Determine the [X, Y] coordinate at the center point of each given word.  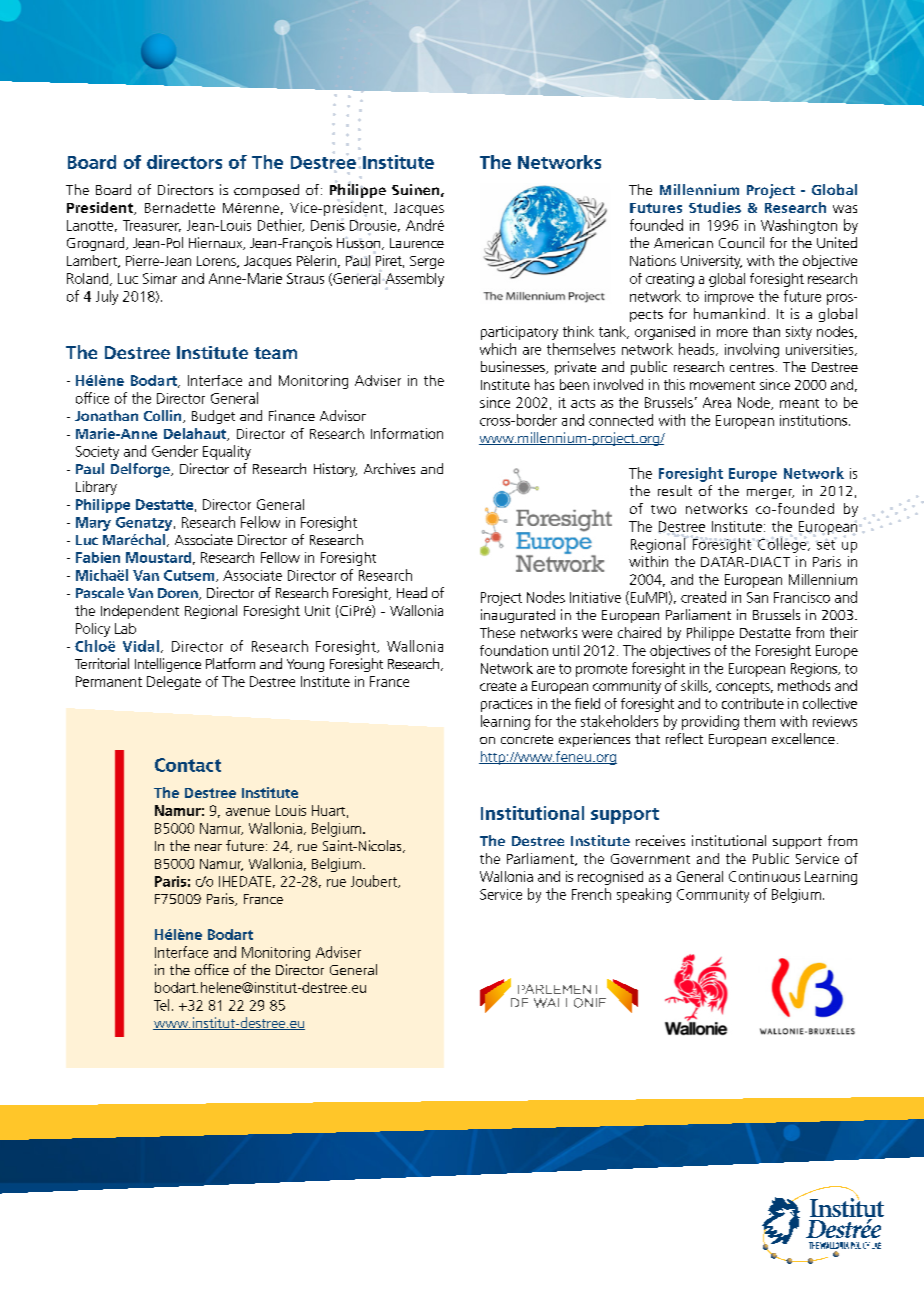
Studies [715, 207]
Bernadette [180, 207]
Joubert [375, 881]
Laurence [417, 243]
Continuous [764, 876]
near [208, 847]
